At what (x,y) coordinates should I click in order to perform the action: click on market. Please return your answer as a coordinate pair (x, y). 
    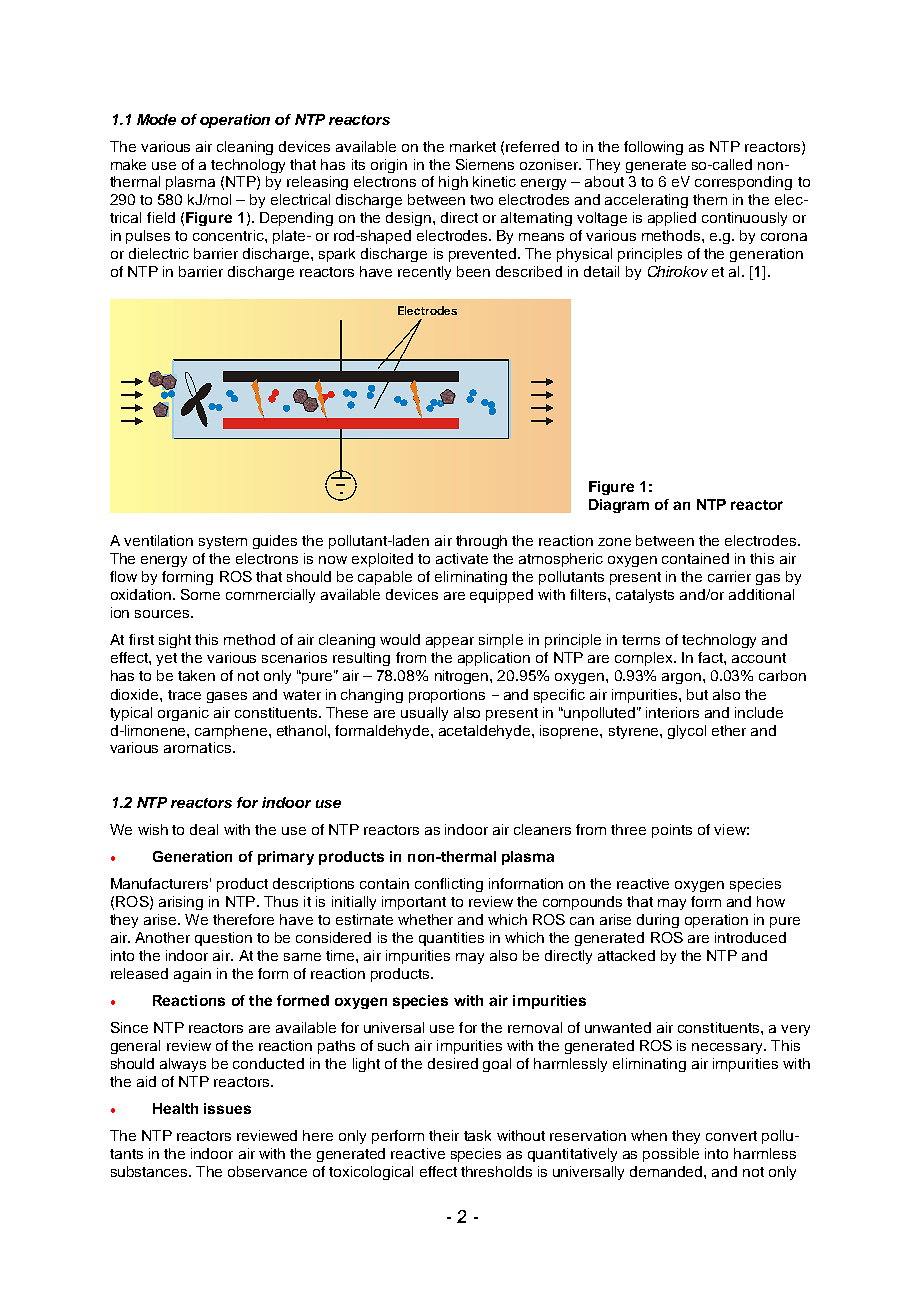
    Looking at the image, I should click on (473, 146).
